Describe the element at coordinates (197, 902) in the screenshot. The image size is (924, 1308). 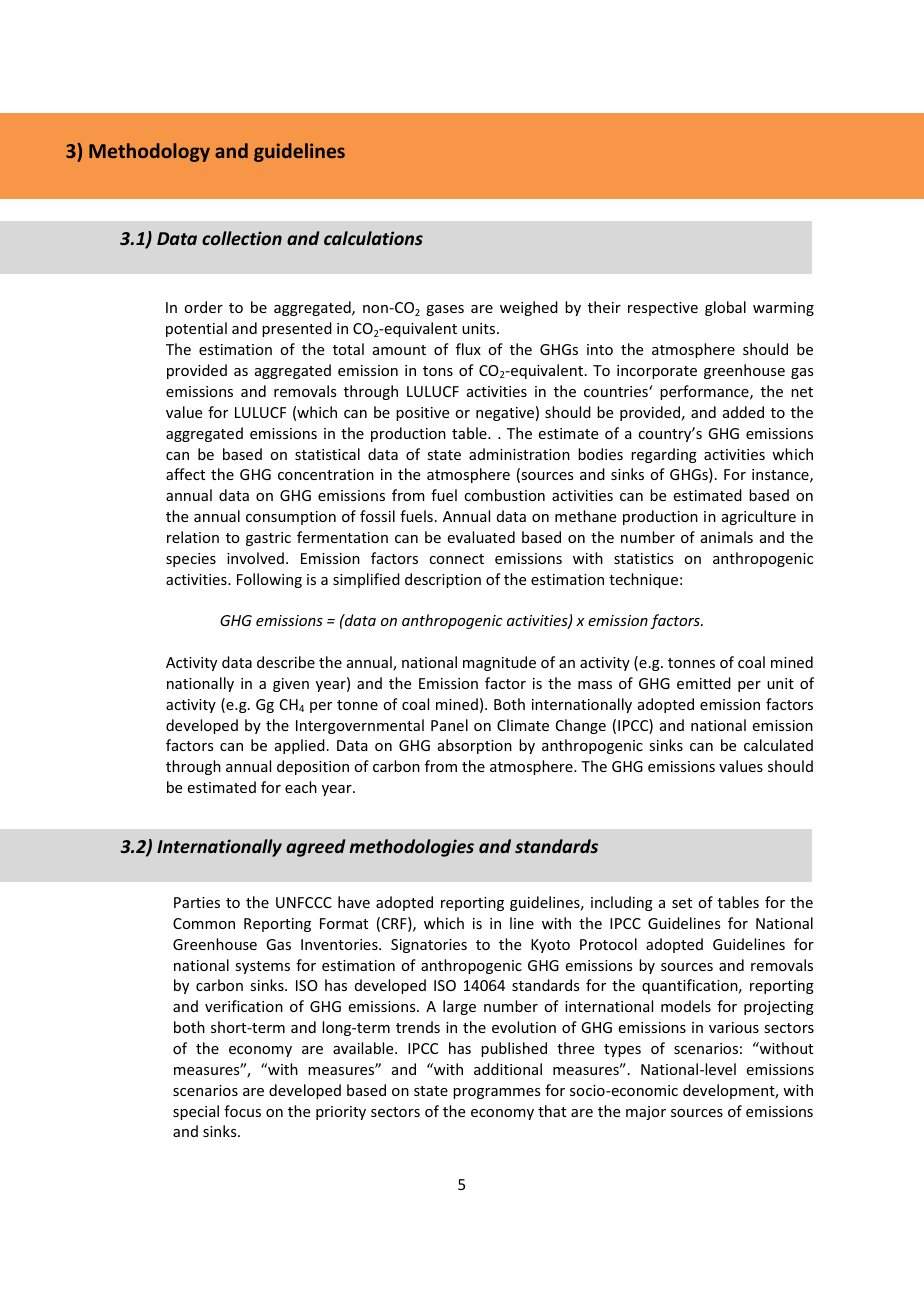
I see `Parties` at that location.
